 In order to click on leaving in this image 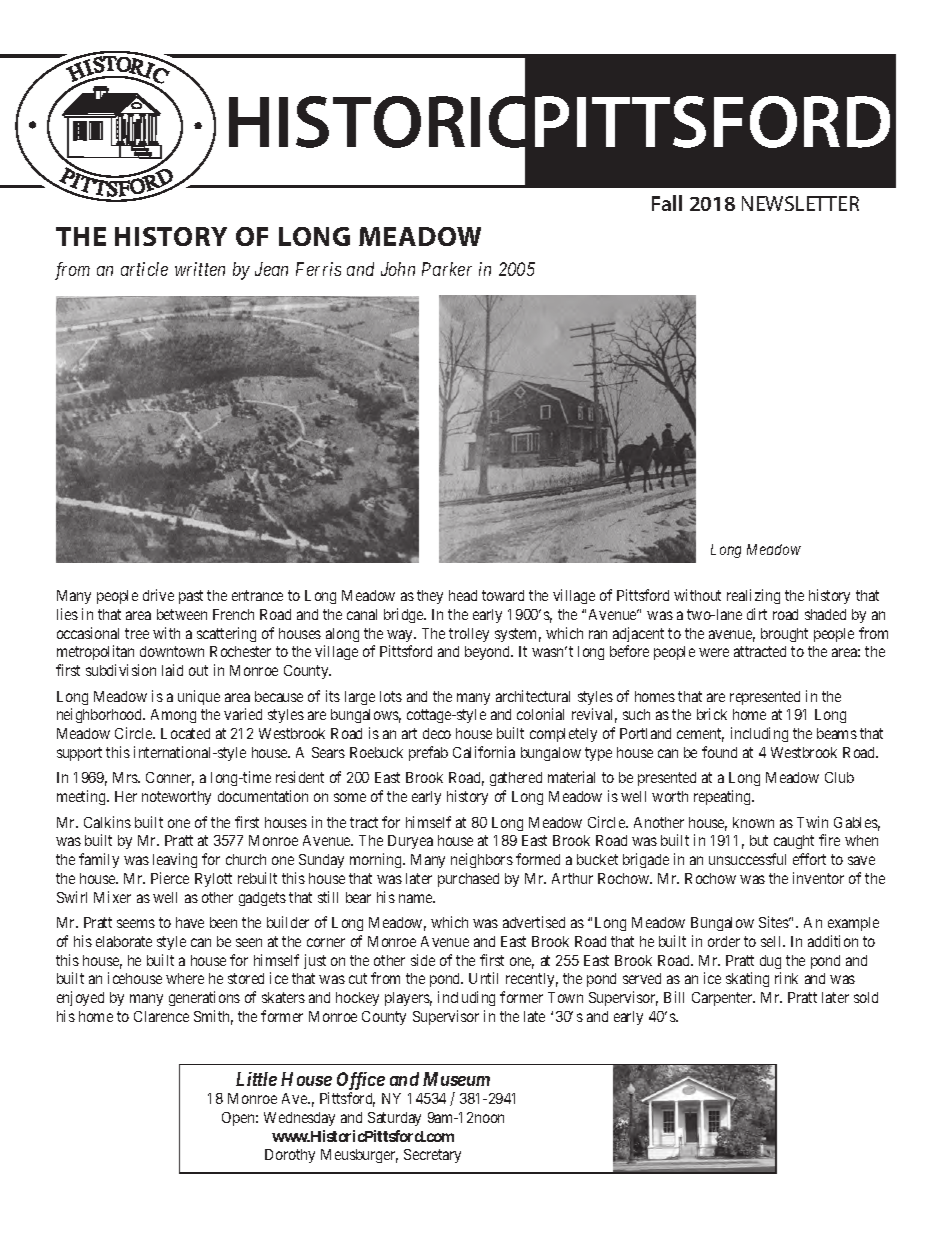, I will do `click(175, 860)`.
